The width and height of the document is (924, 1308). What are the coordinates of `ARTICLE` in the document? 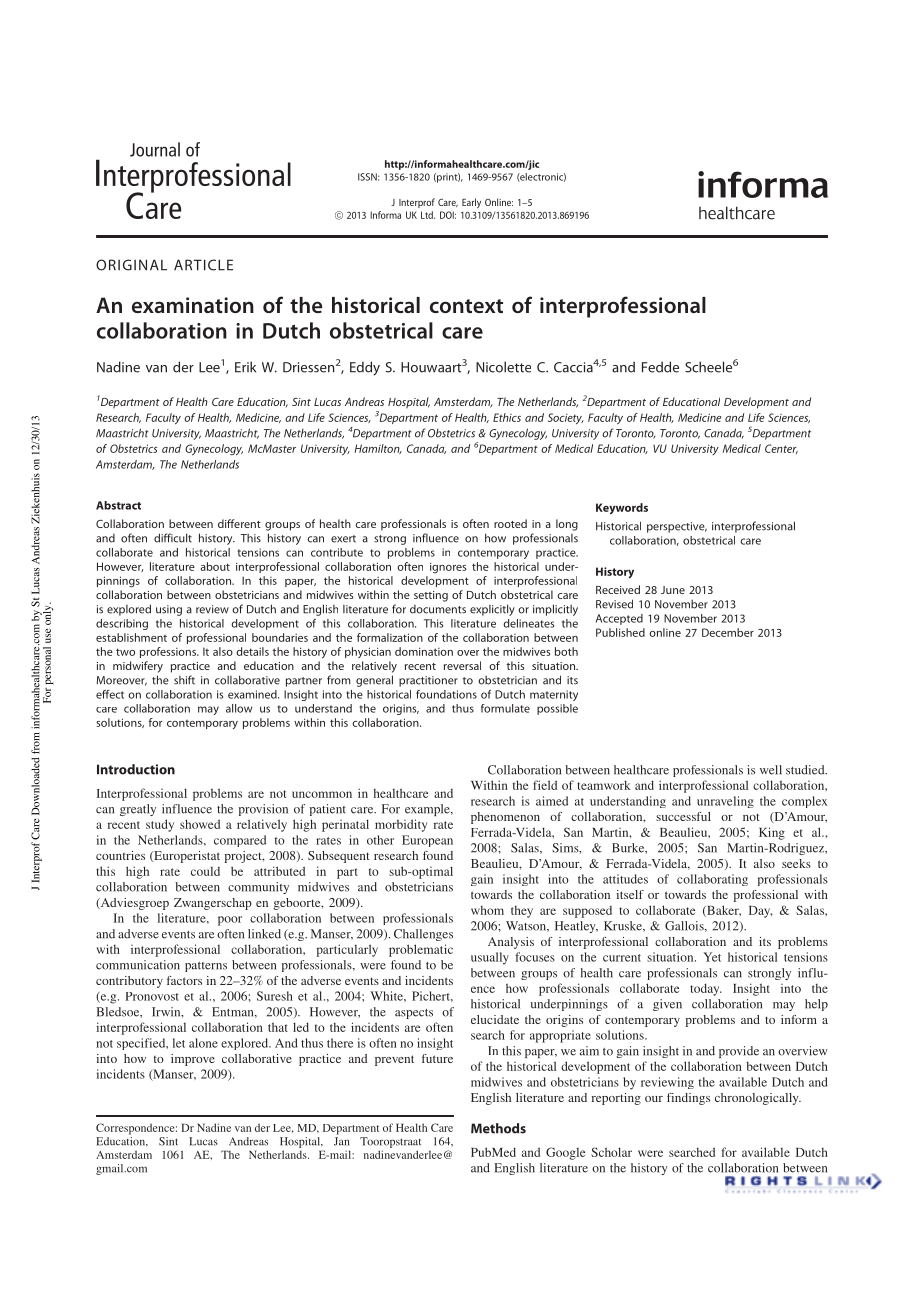 It's located at (203, 265).
